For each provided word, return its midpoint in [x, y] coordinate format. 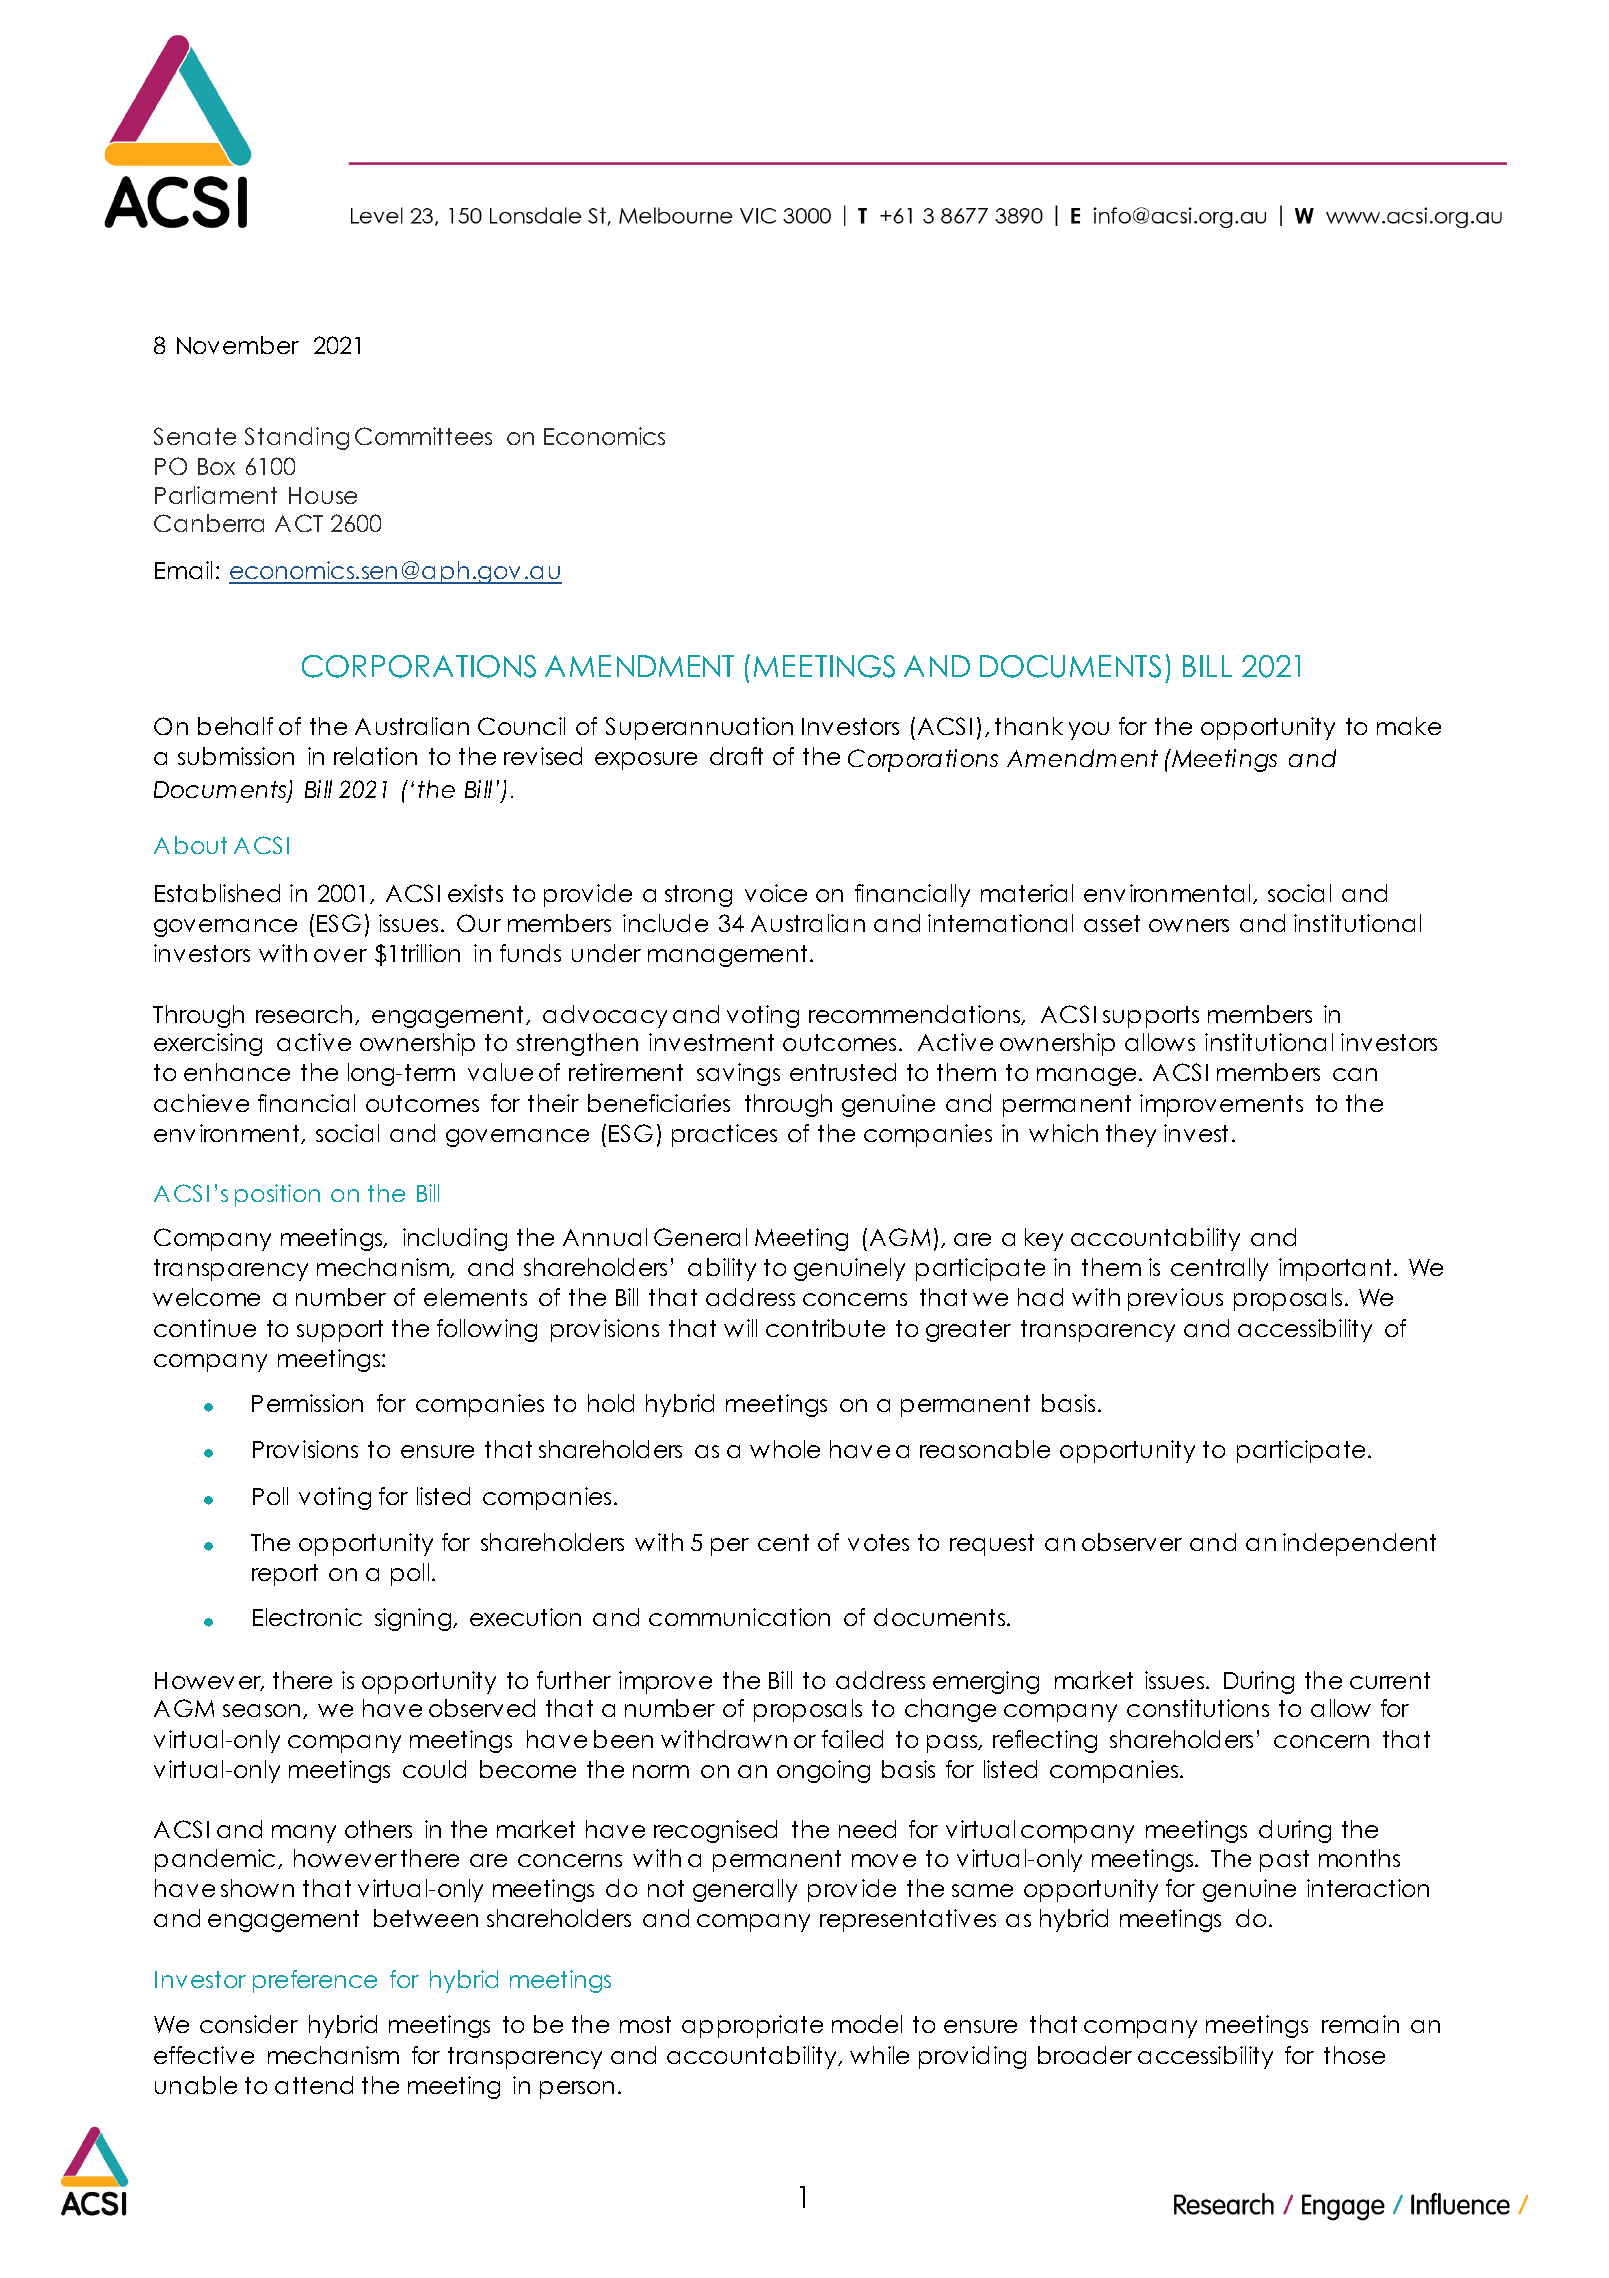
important [1335, 1269]
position [277, 1195]
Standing [297, 438]
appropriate [752, 2026]
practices [724, 1135]
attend [314, 2085]
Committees [423, 436]
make [1409, 726]
